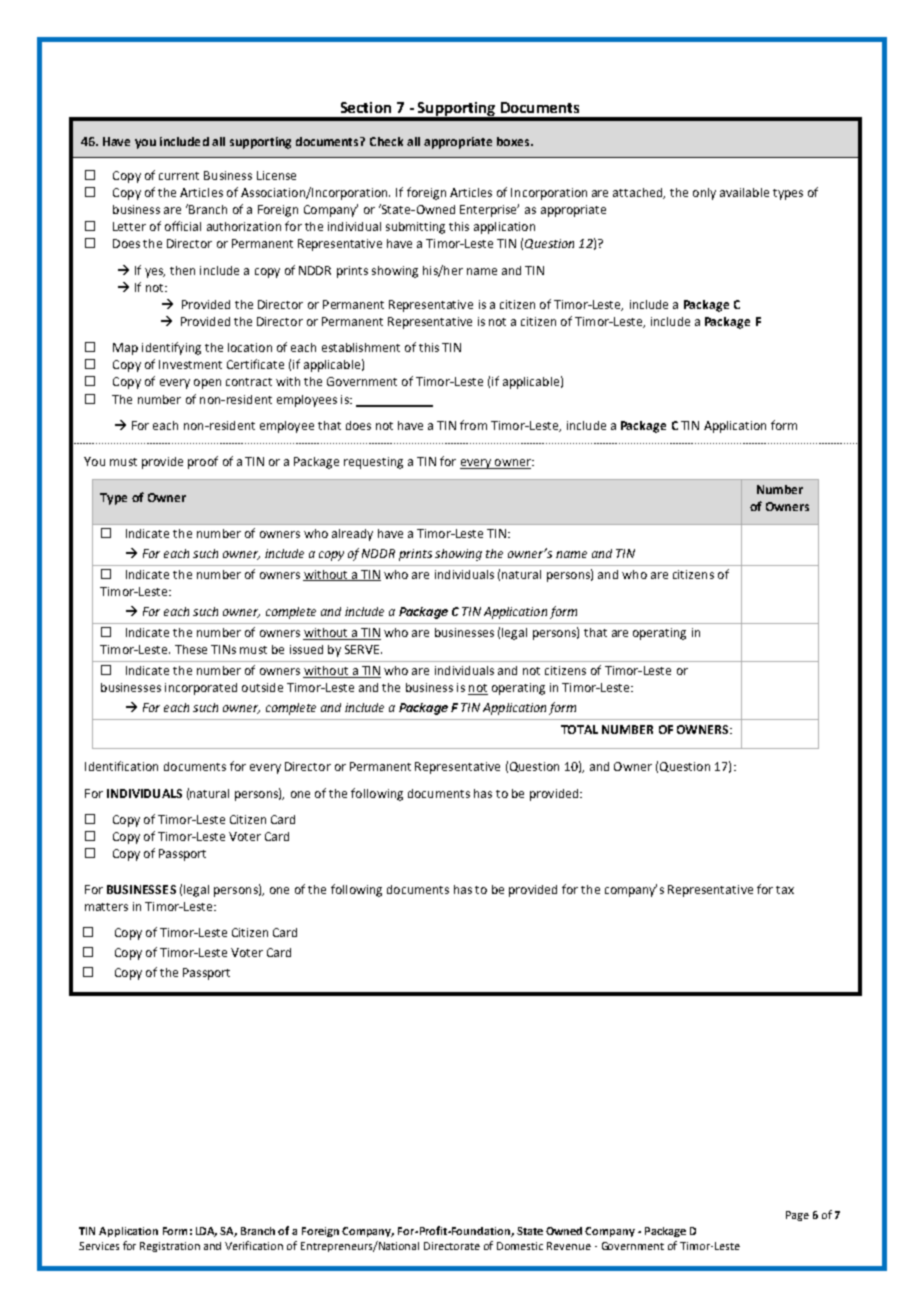 Image resolution: width=924 pixels, height=1308 pixels. I want to click on Investment, so click(190, 364).
